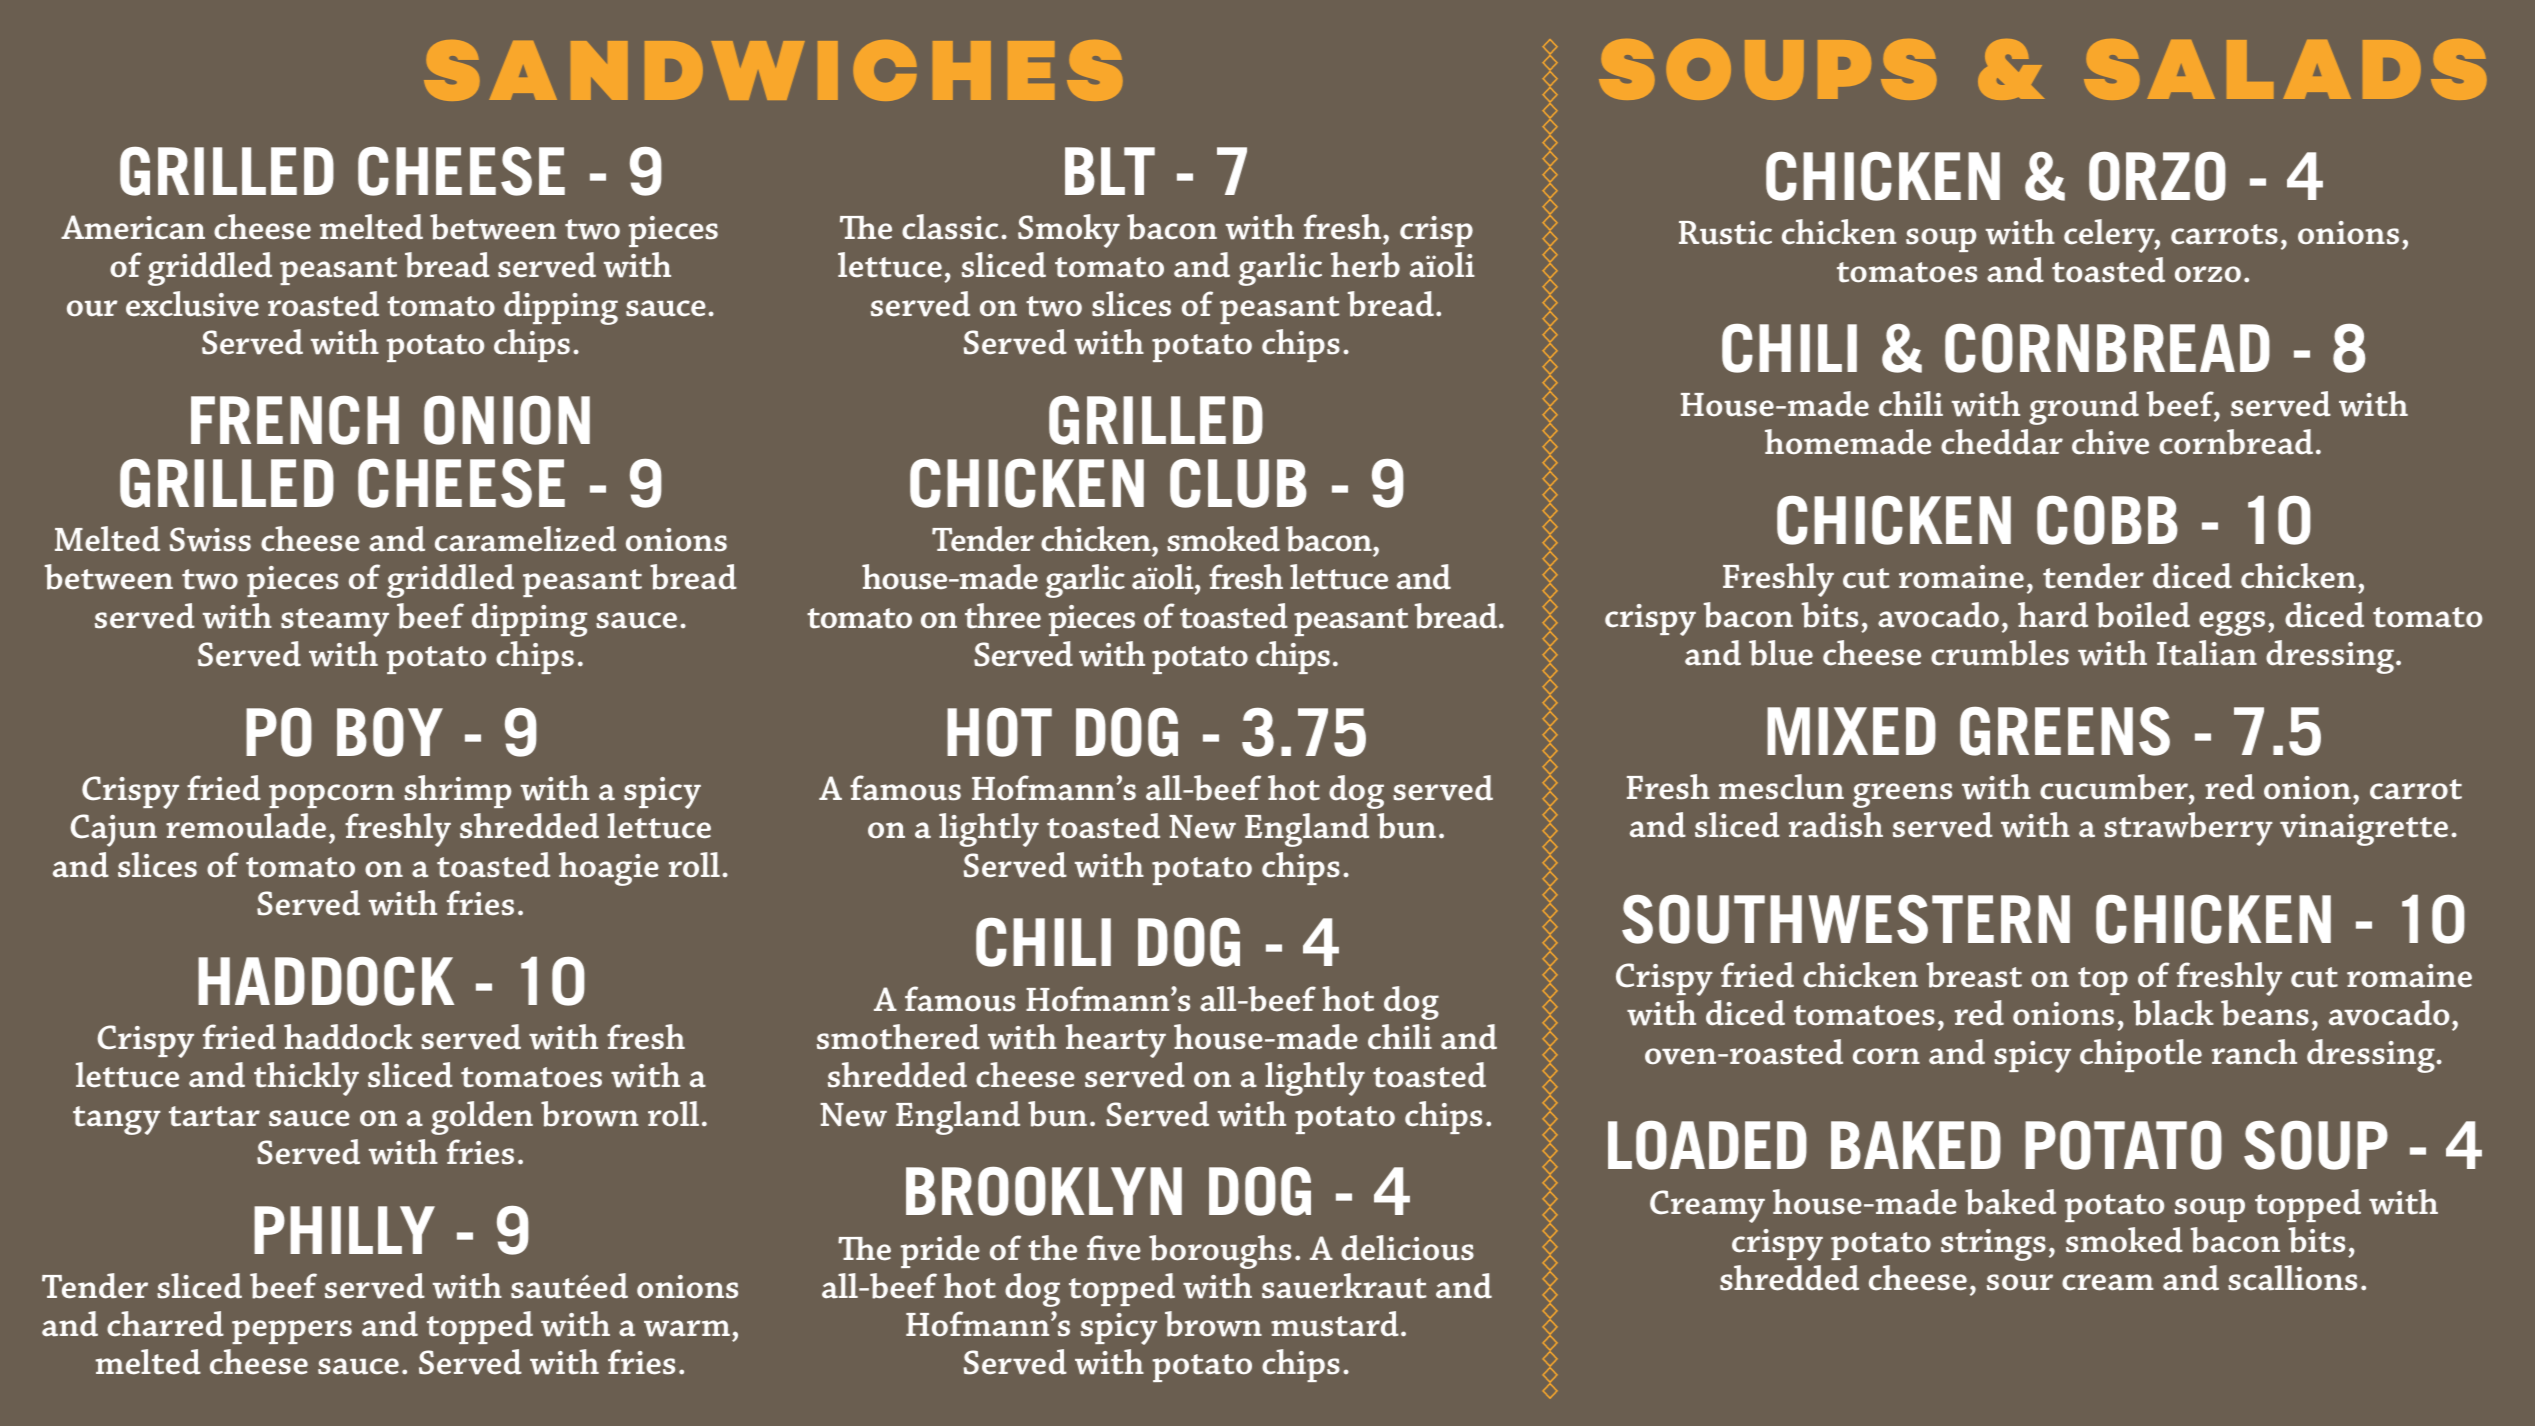  I want to click on PHILLY, so click(344, 1230).
